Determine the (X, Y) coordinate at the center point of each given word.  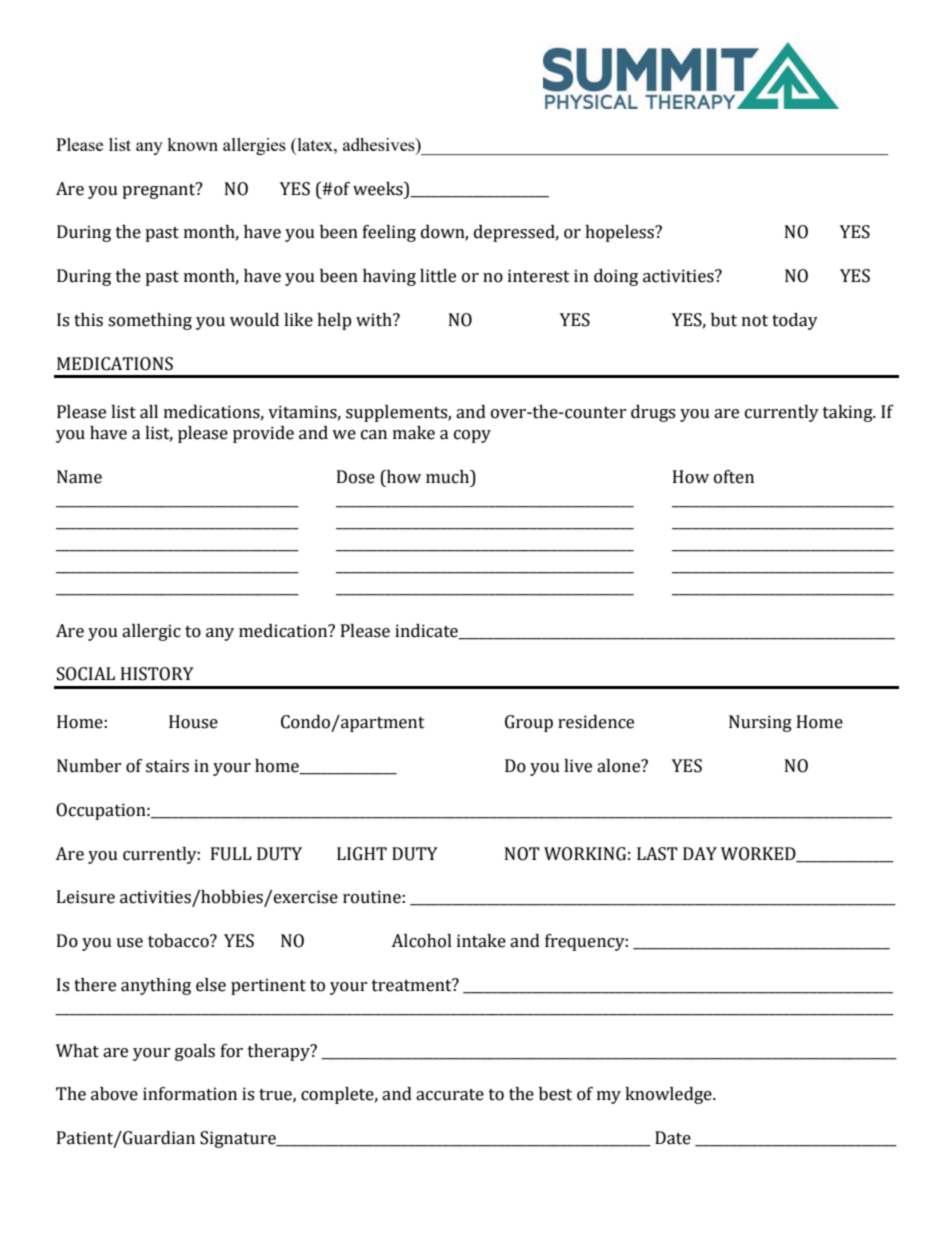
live (578, 766)
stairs (167, 766)
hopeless (620, 233)
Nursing (760, 723)
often (734, 477)
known (192, 144)
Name (79, 477)
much (449, 478)
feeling (389, 233)
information (190, 1094)
